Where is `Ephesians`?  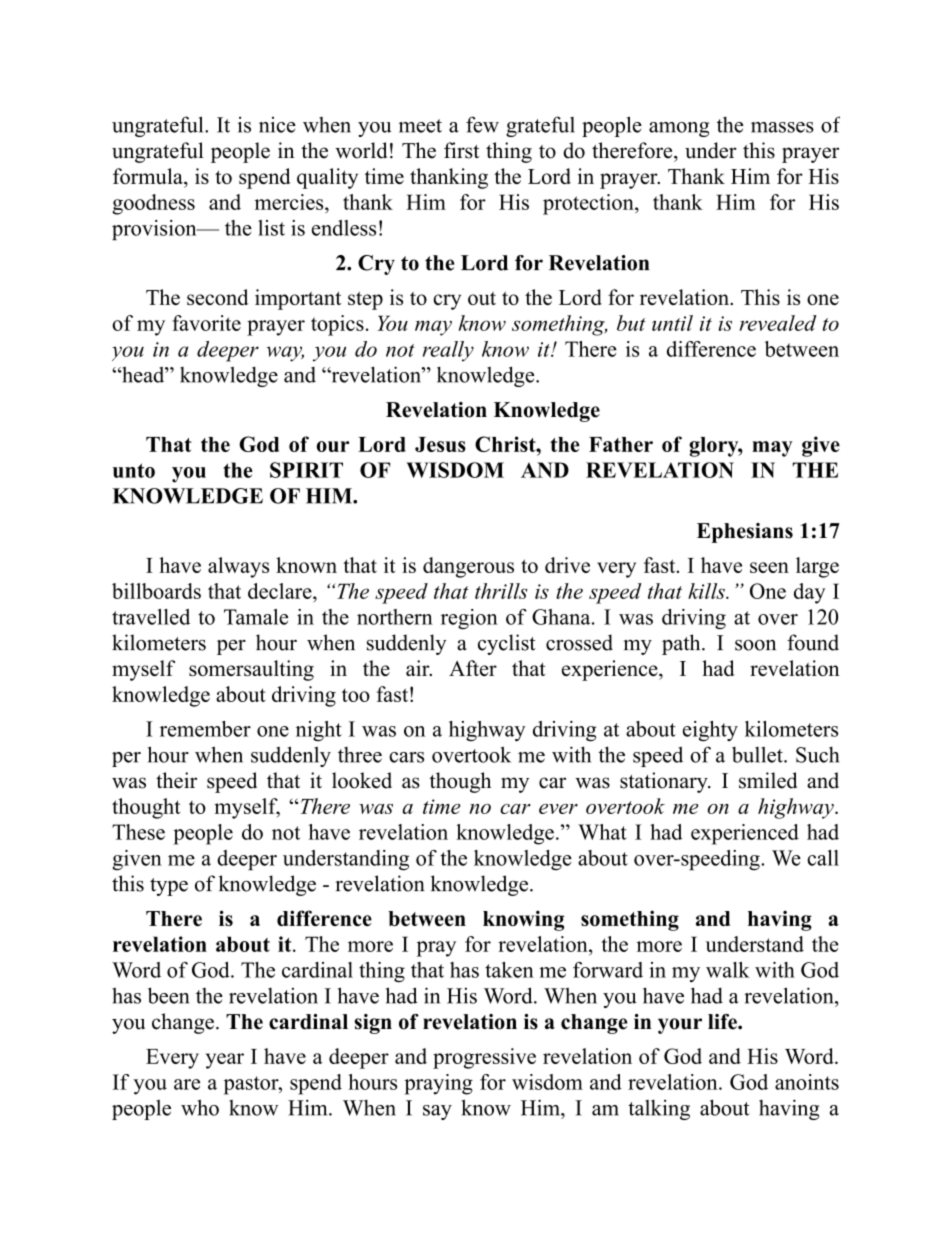
Ephesians is located at coordinates (745, 533).
